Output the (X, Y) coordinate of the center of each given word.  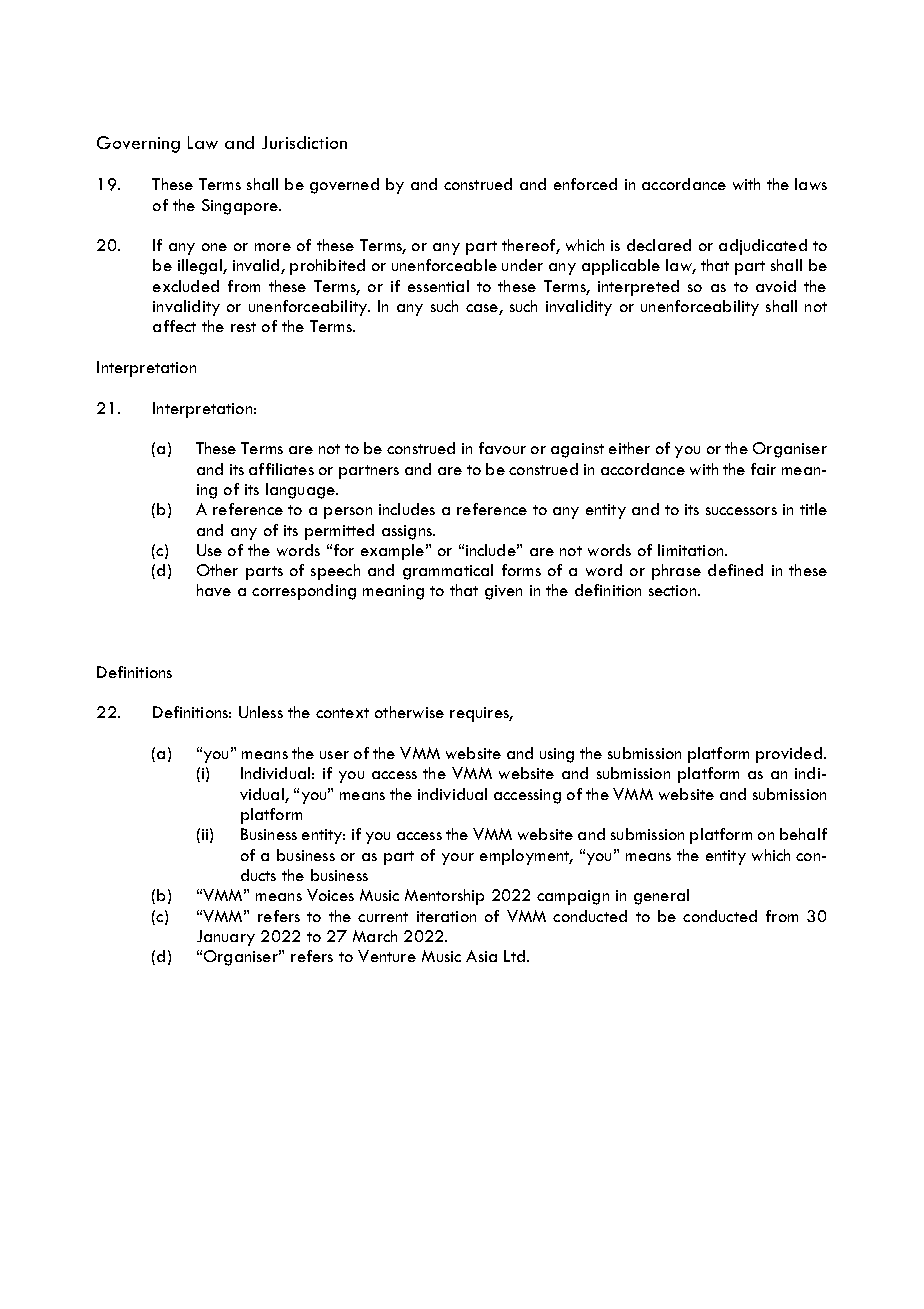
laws (811, 184)
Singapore (241, 207)
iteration (446, 916)
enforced (585, 184)
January (226, 938)
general (661, 897)
